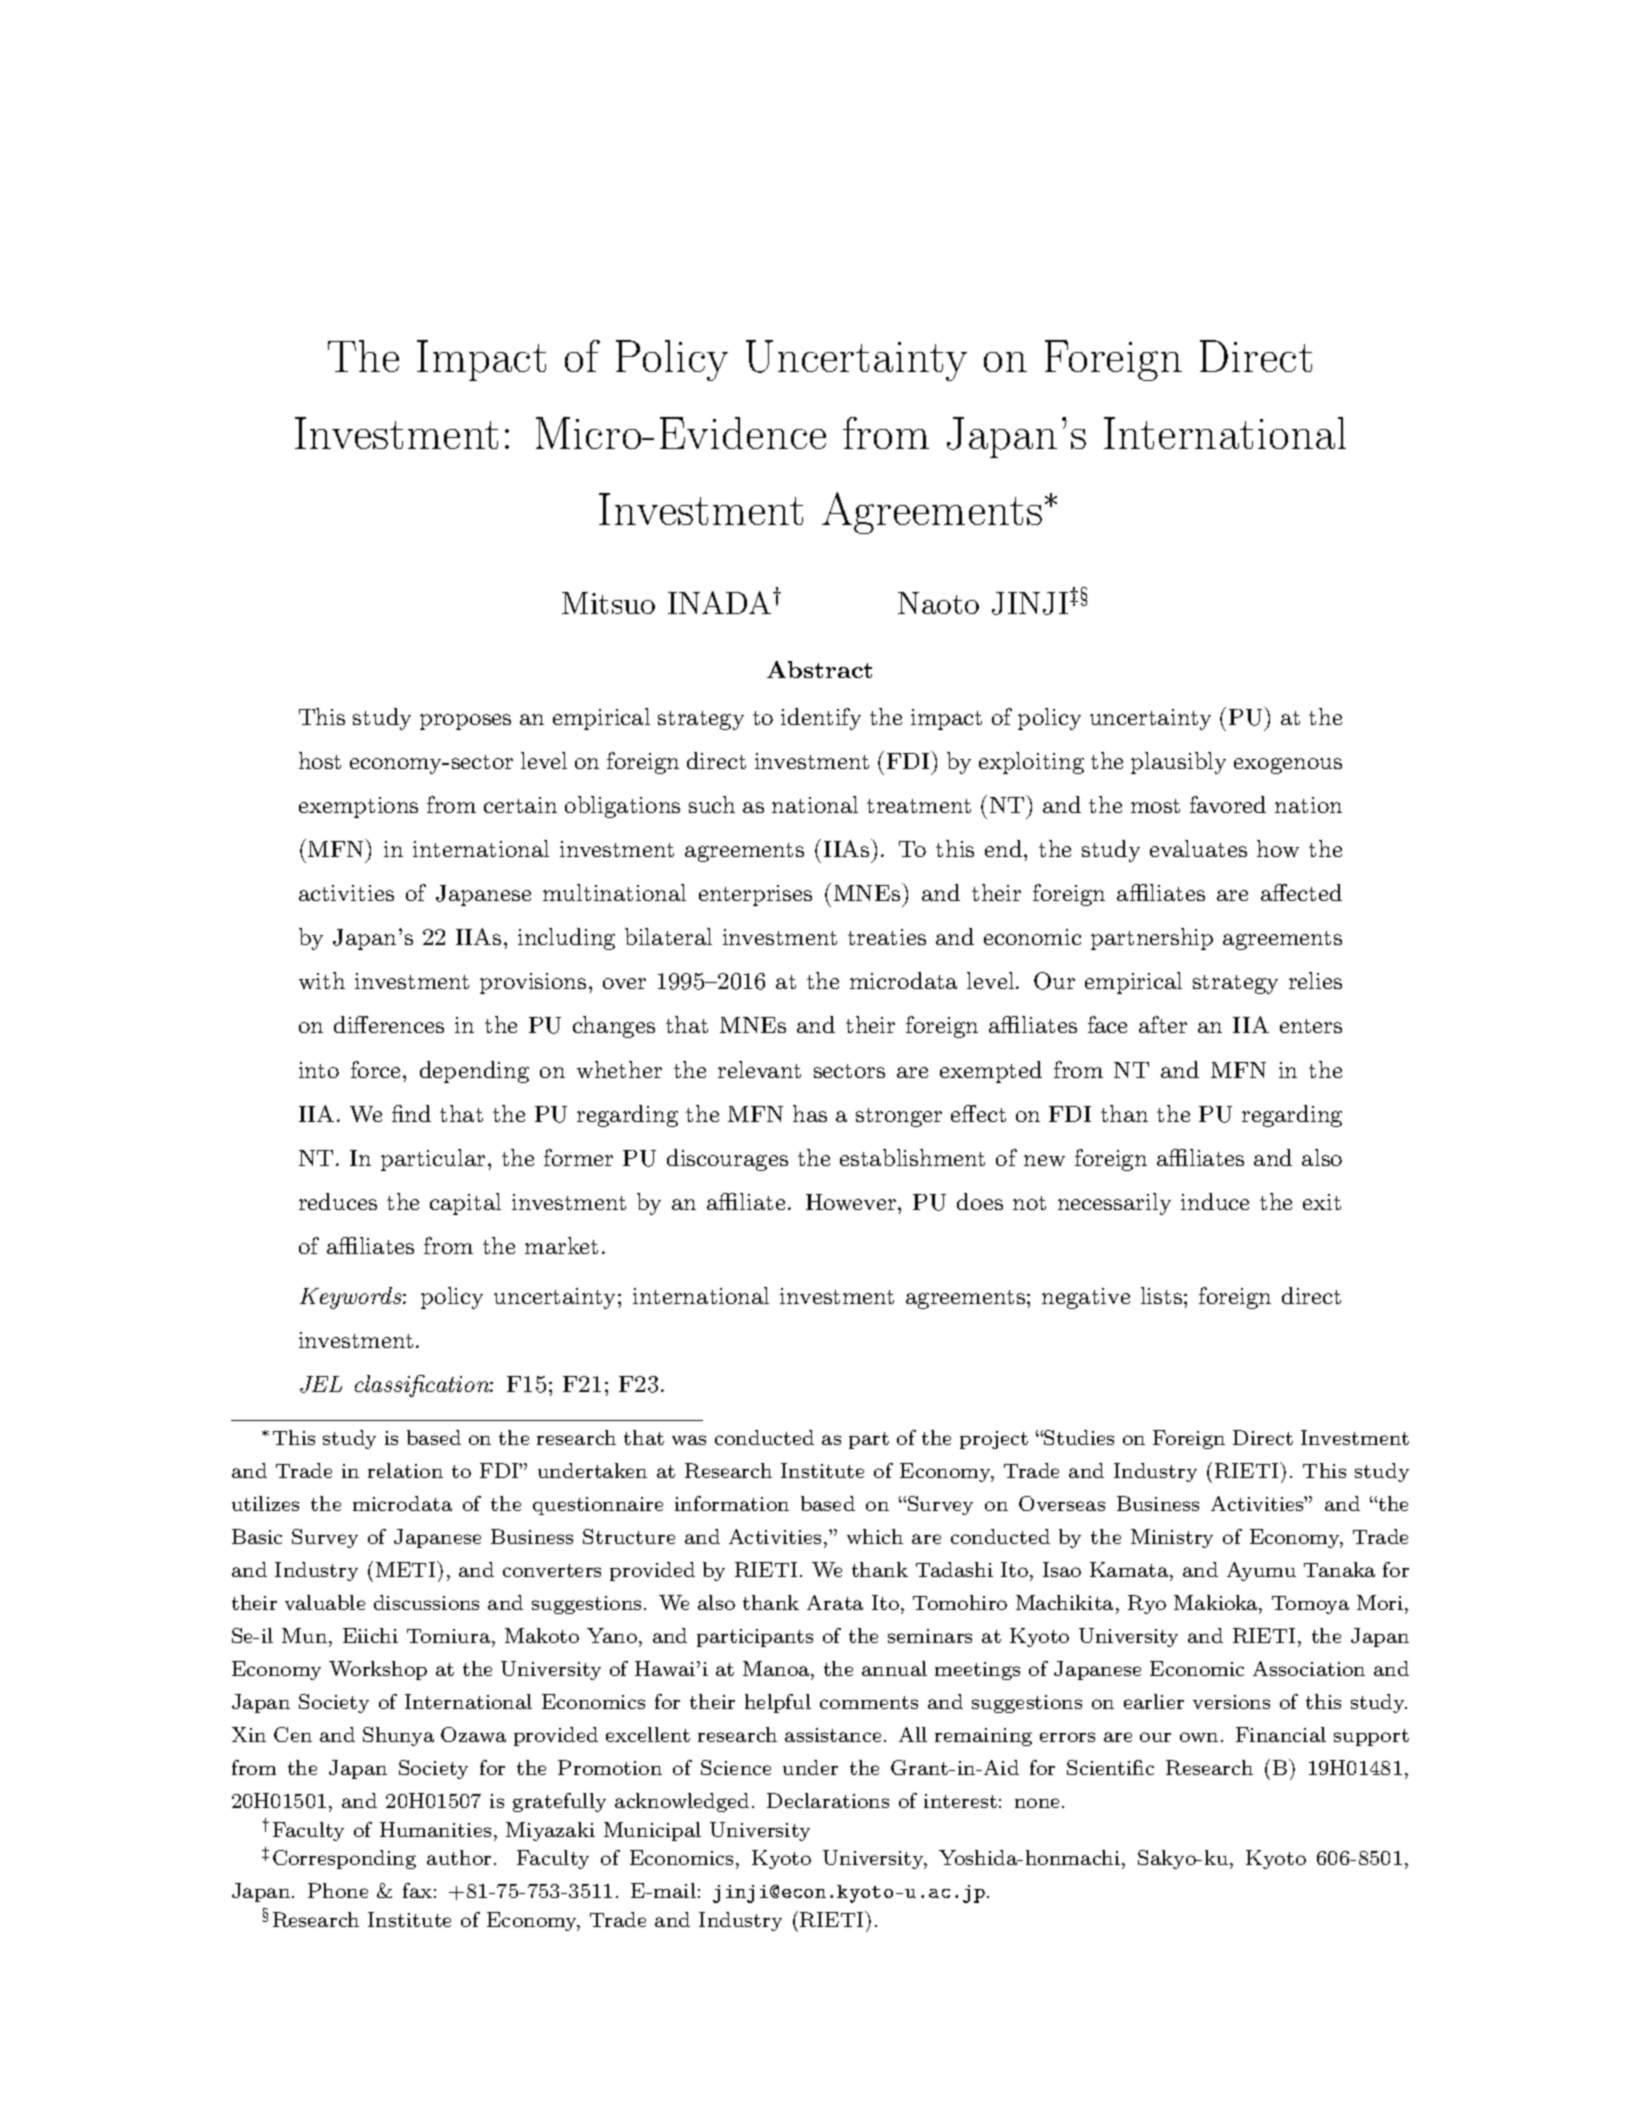  Describe the element at coordinates (1315, 980) in the screenshot. I see `relies` at that location.
